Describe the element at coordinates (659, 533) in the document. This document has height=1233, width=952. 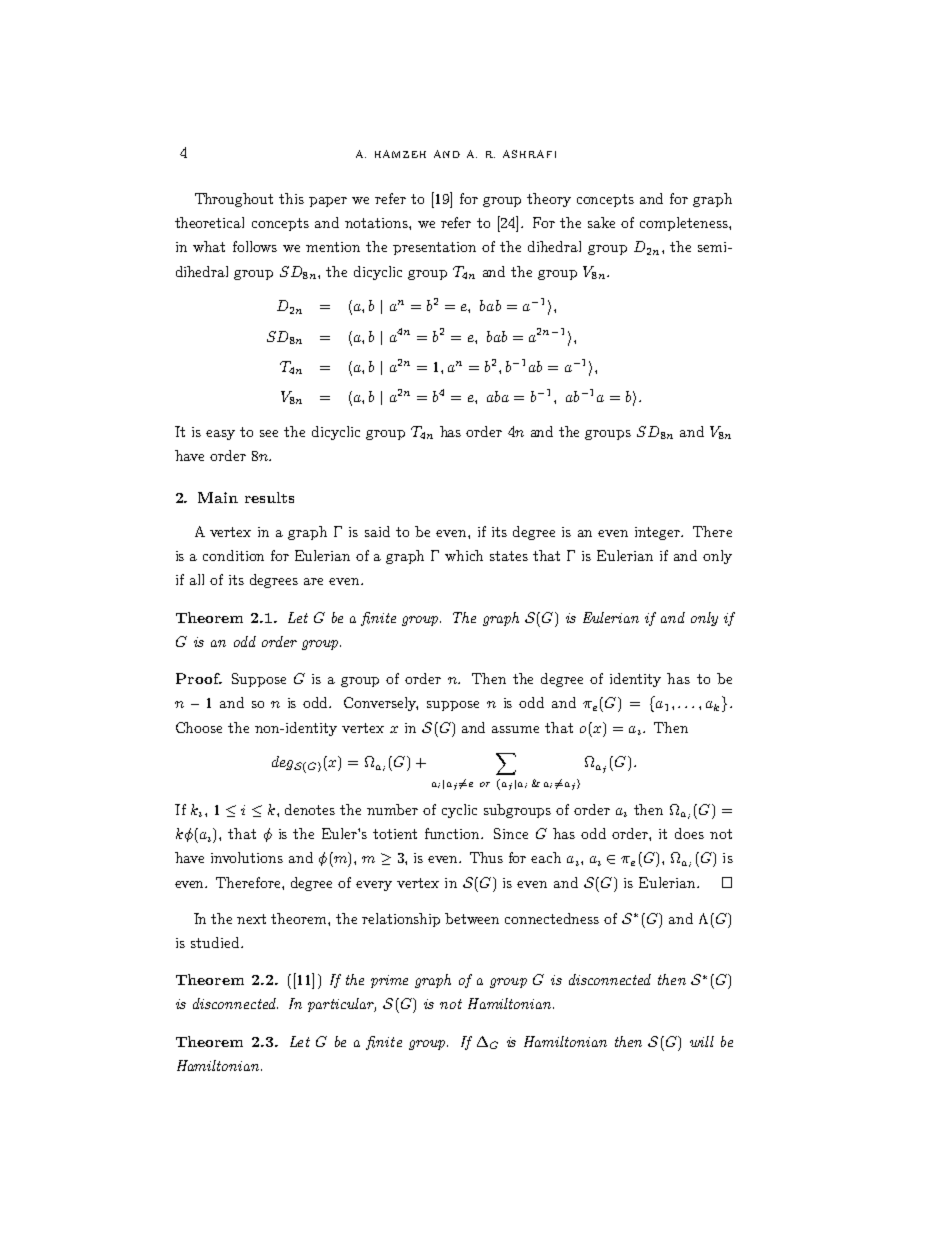
I see `integer` at that location.
